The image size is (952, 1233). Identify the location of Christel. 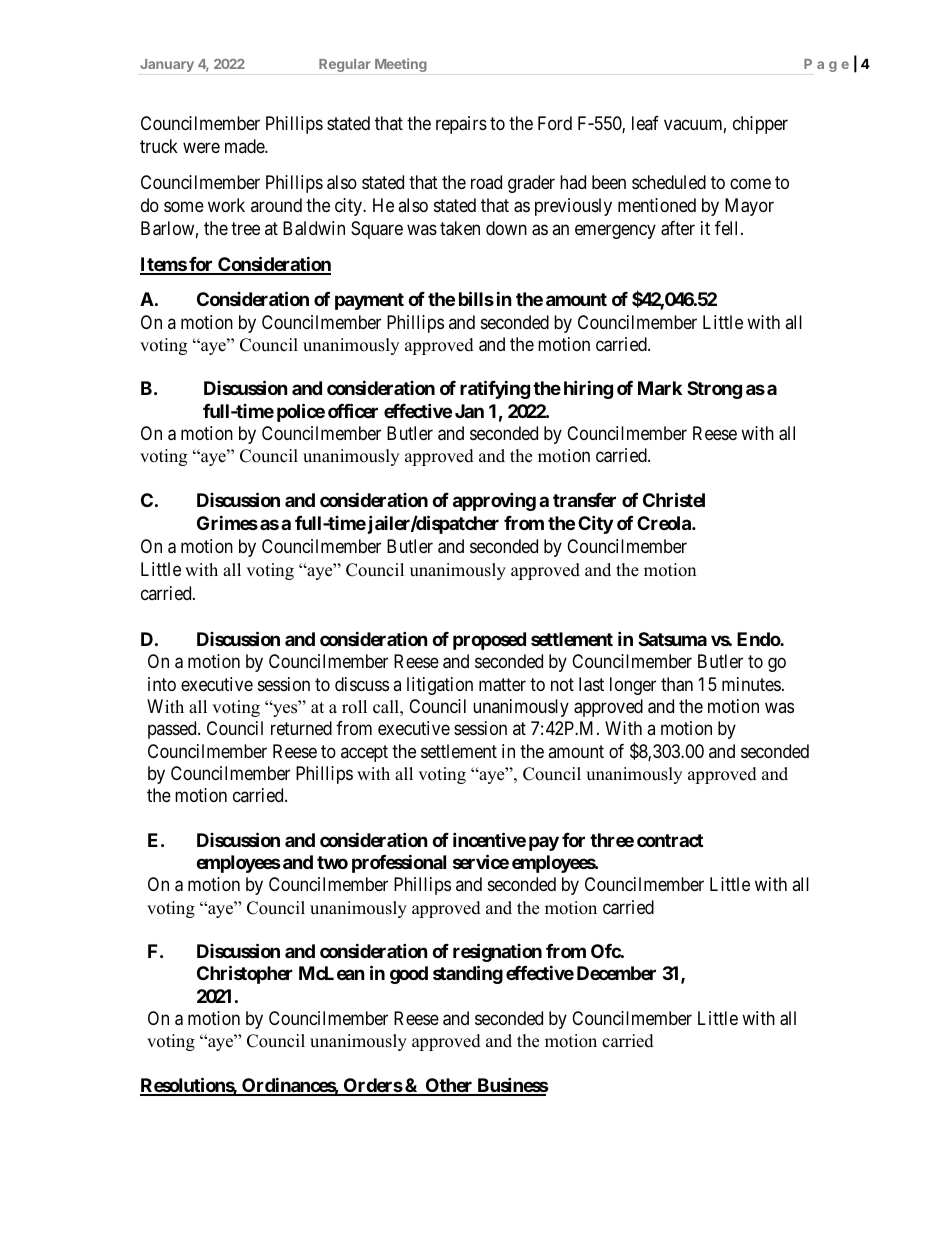
(674, 499).
